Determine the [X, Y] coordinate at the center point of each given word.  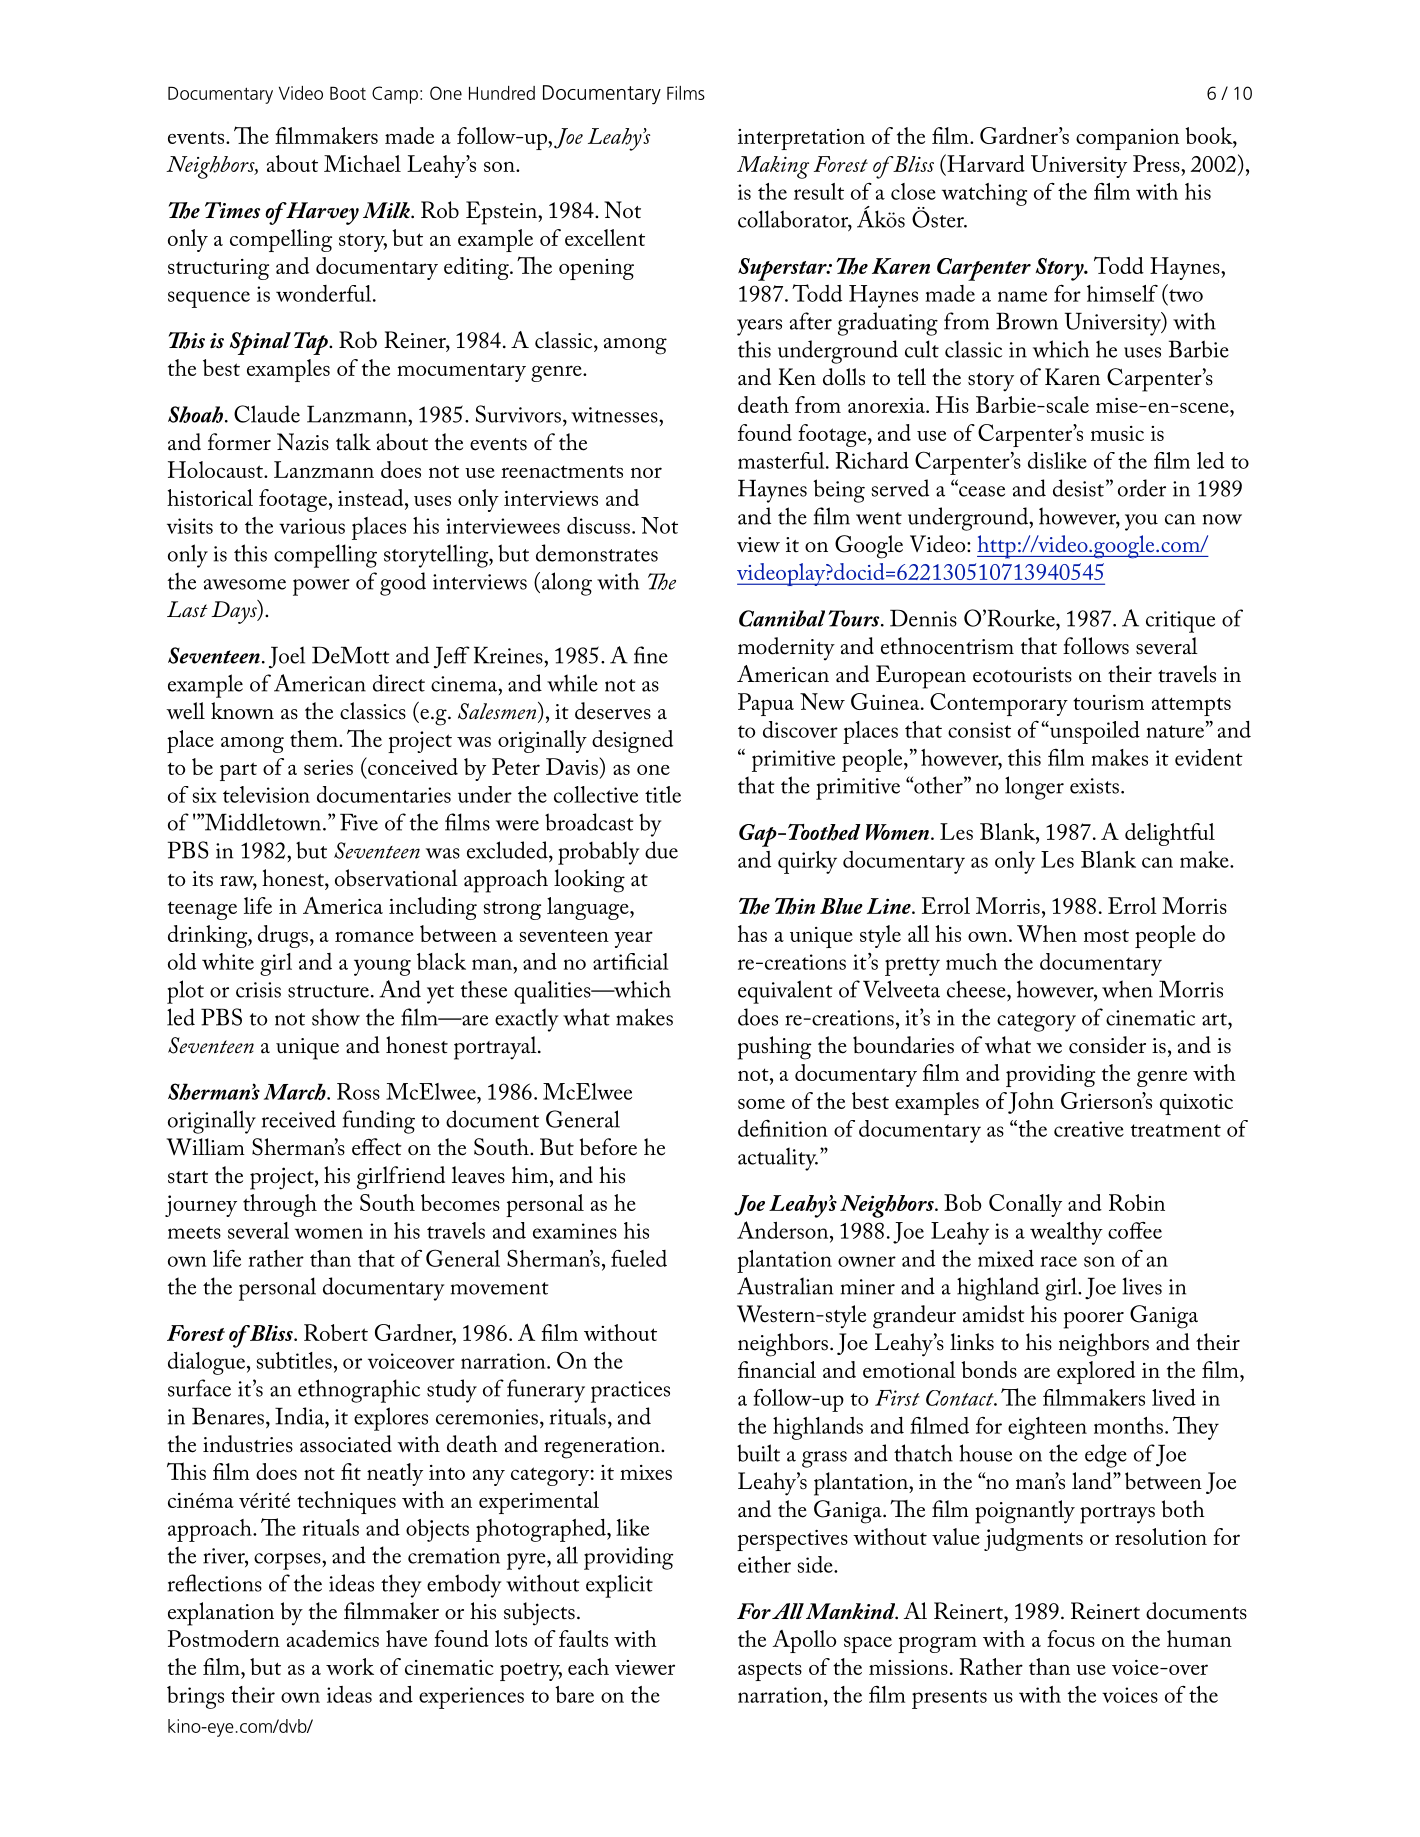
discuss [598, 525]
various [312, 526]
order [1142, 488]
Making [773, 167]
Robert [336, 1332]
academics [333, 1638]
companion [1127, 139]
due [661, 850]
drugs [283, 936]
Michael [362, 163]
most [1106, 935]
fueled [639, 1258]
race [1058, 1261]
